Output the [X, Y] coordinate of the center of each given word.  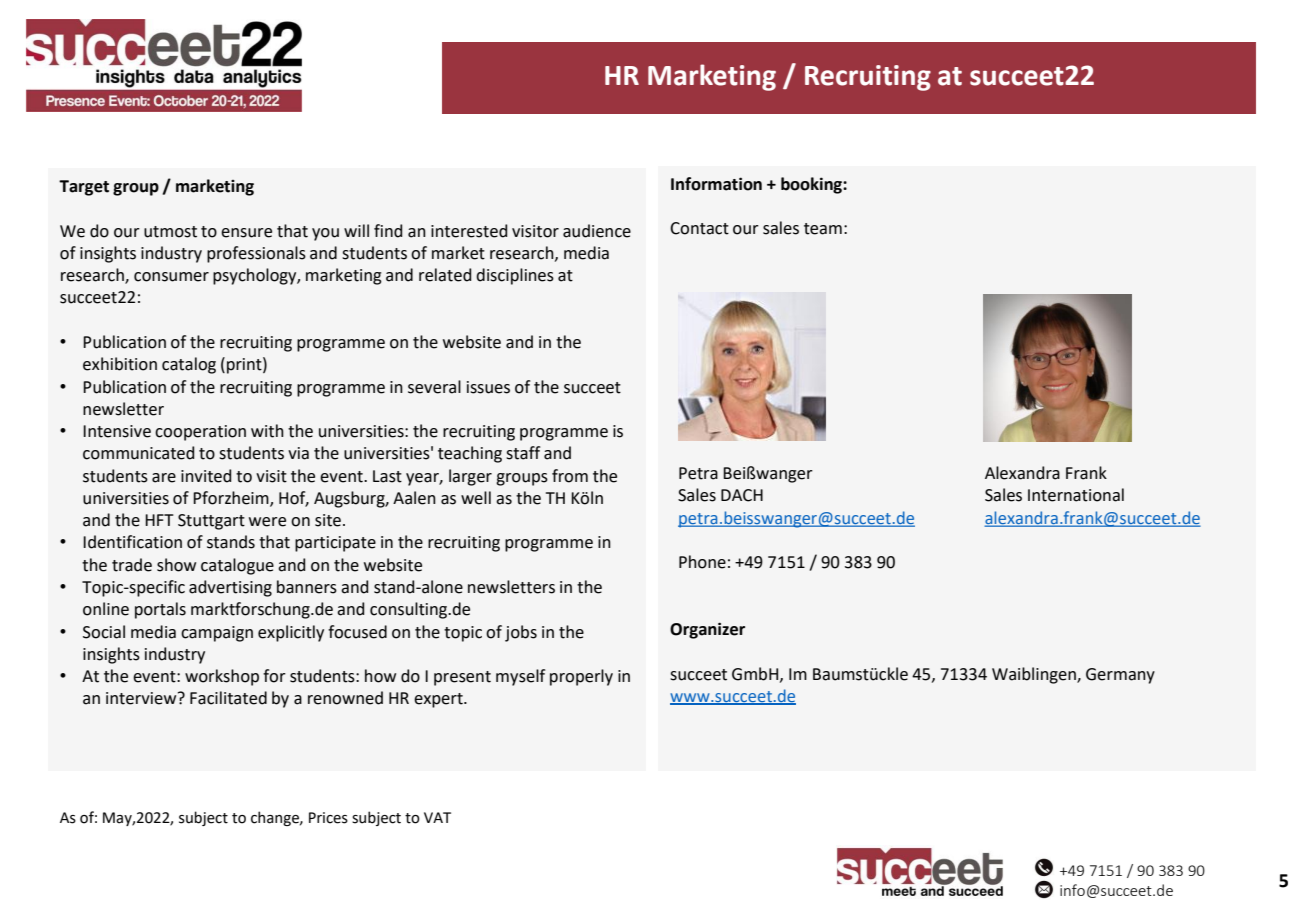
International [1076, 495]
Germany [1120, 676]
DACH [742, 495]
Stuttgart [211, 522]
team [823, 229]
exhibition [120, 364]
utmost [170, 232]
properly [581, 677]
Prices [328, 818]
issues [488, 387]
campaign [217, 634]
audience [597, 231]
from [570, 476]
